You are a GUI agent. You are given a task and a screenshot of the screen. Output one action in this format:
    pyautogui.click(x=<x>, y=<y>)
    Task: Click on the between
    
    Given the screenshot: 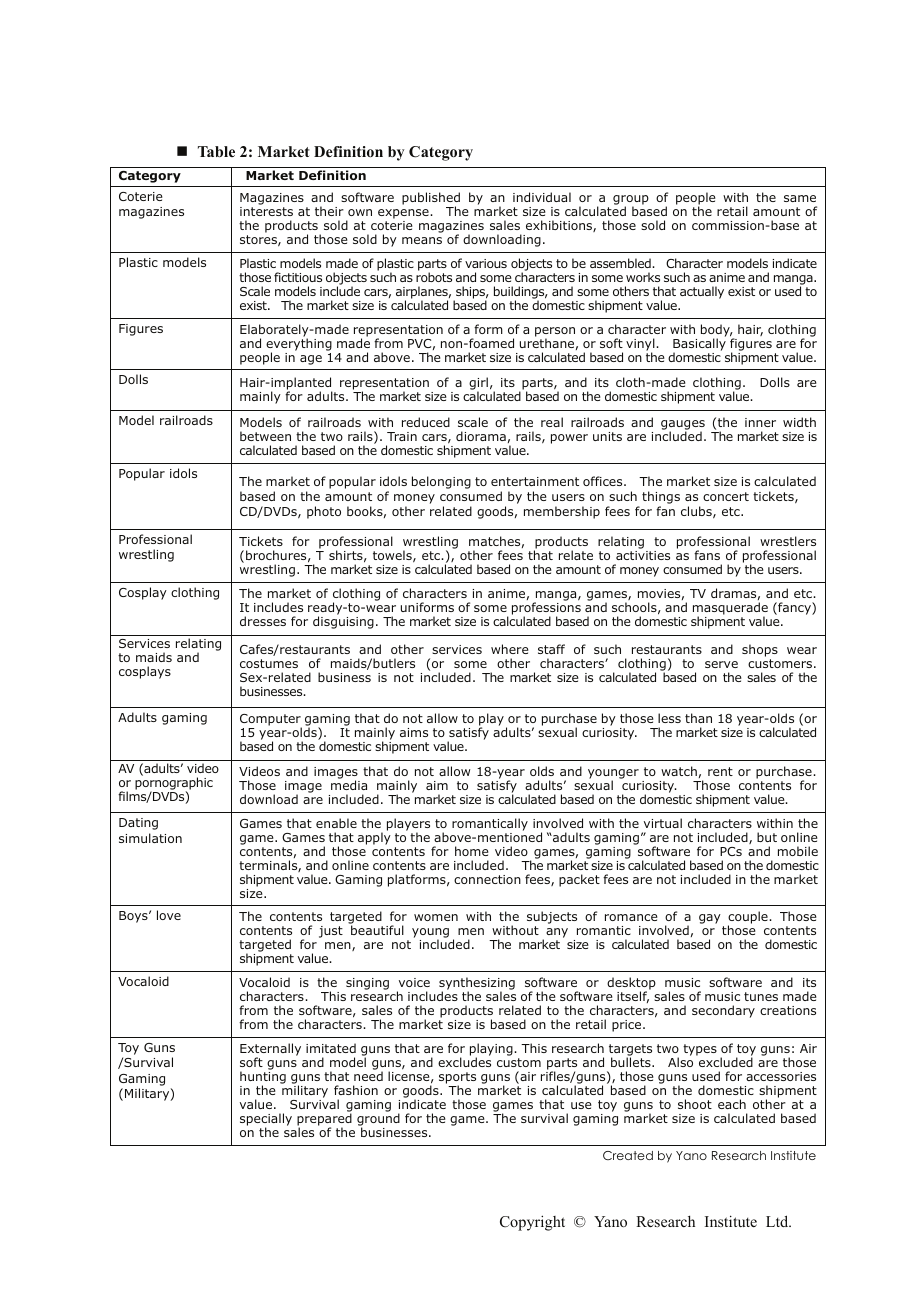 What is the action you would take?
    pyautogui.click(x=265, y=436)
